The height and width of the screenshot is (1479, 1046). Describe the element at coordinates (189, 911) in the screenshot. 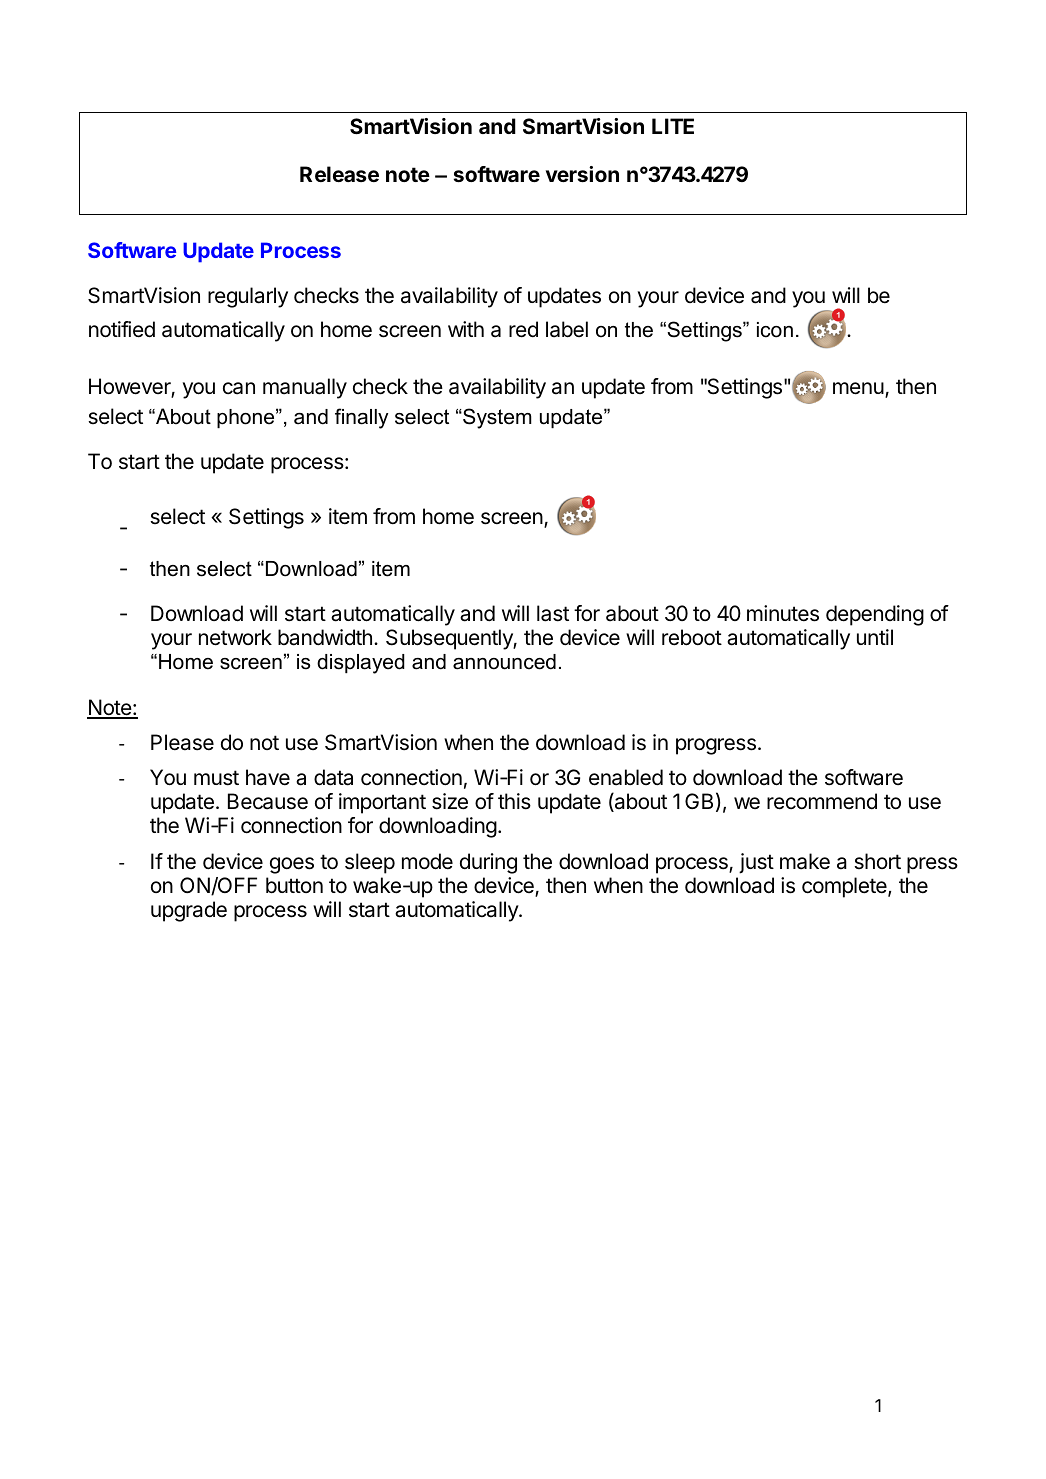

I see `upgrade` at that location.
